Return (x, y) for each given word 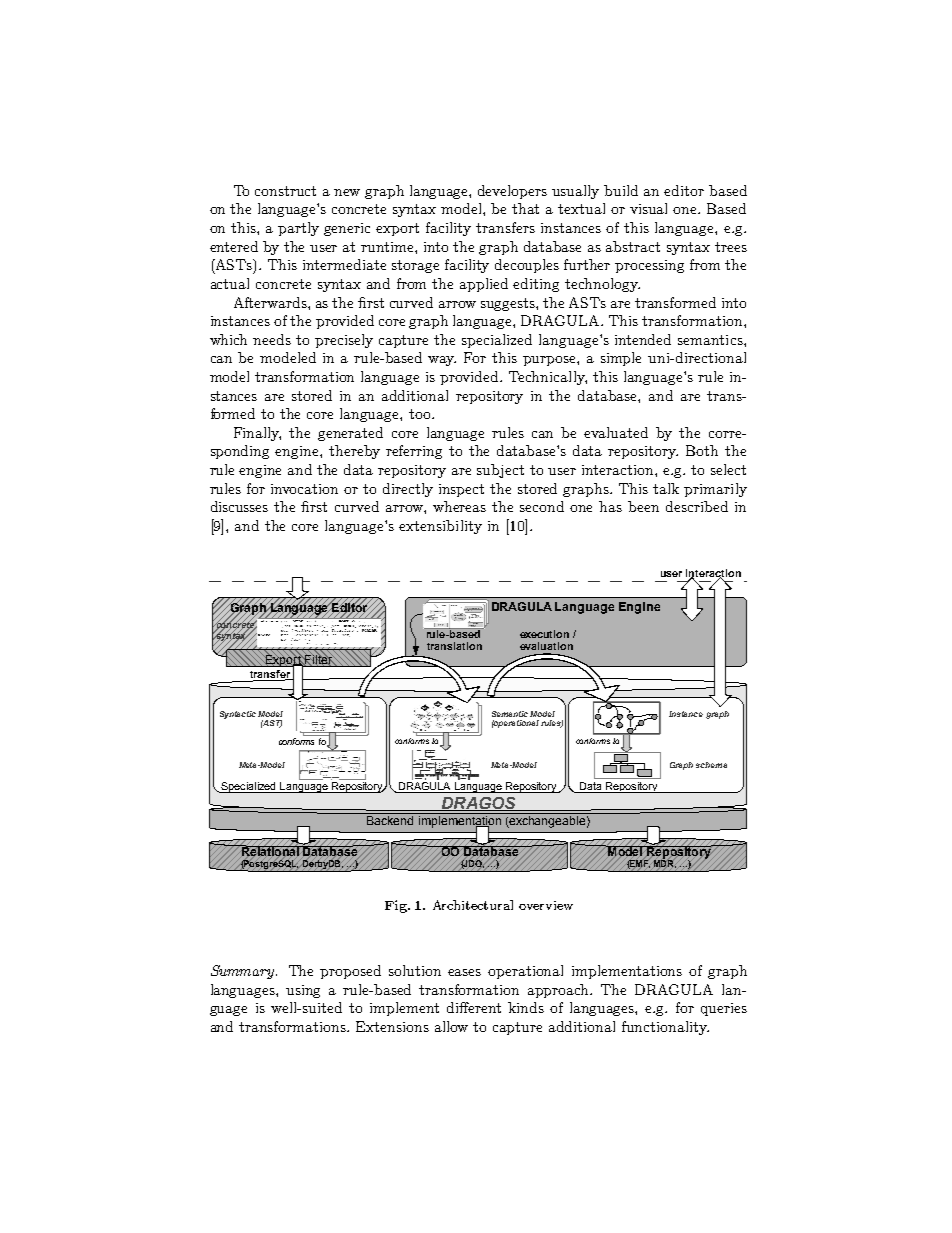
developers (512, 192)
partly (298, 229)
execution (544, 634)
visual (648, 208)
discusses (239, 506)
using (303, 991)
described (697, 506)
